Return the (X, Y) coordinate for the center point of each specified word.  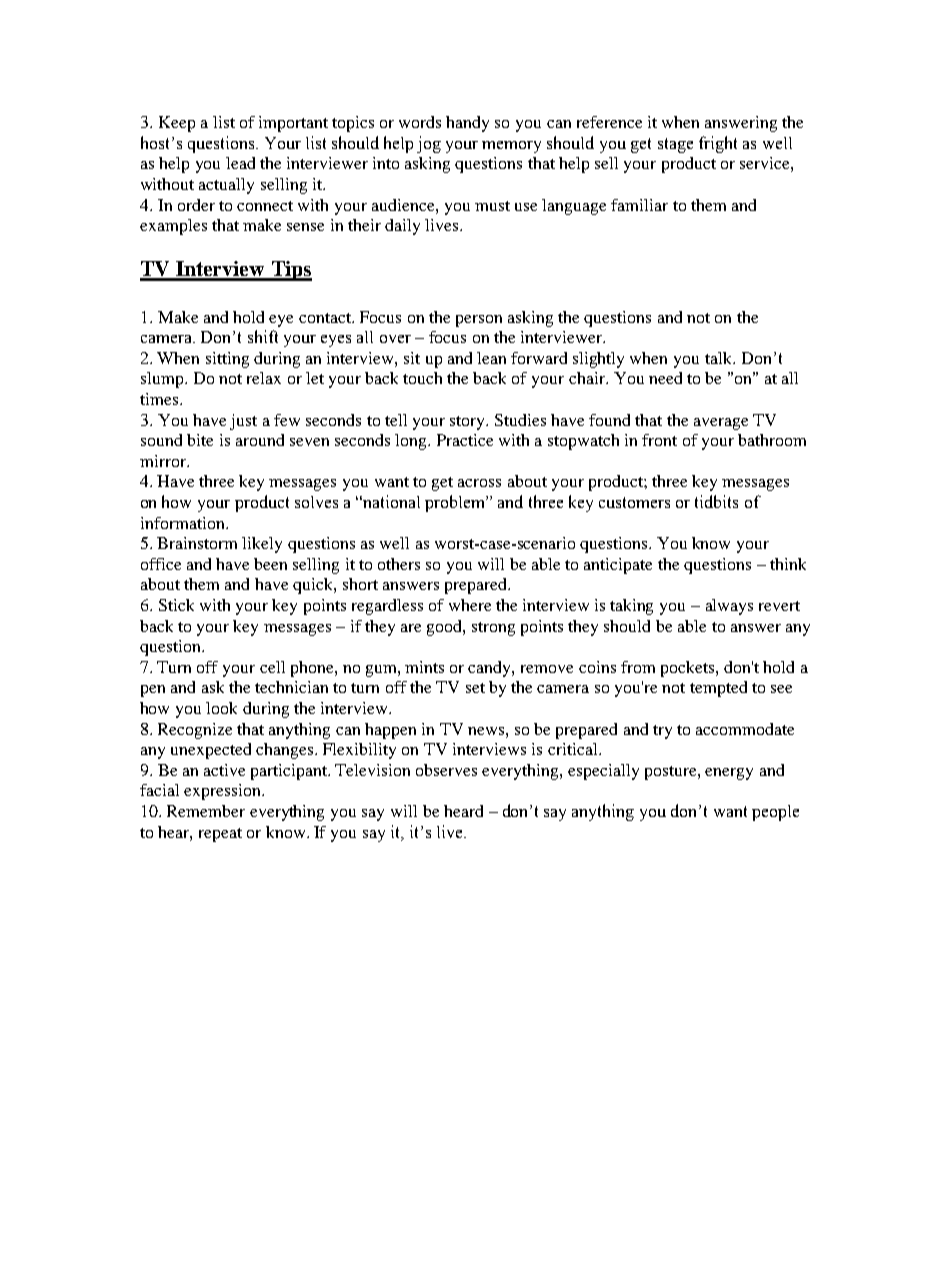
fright (718, 144)
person (479, 321)
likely (262, 545)
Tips (290, 271)
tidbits (716, 501)
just (243, 422)
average (721, 424)
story (468, 423)
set (475, 688)
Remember (206, 811)
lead (240, 163)
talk (720, 358)
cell (272, 667)
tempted (718, 689)
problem (456, 503)
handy (467, 124)
